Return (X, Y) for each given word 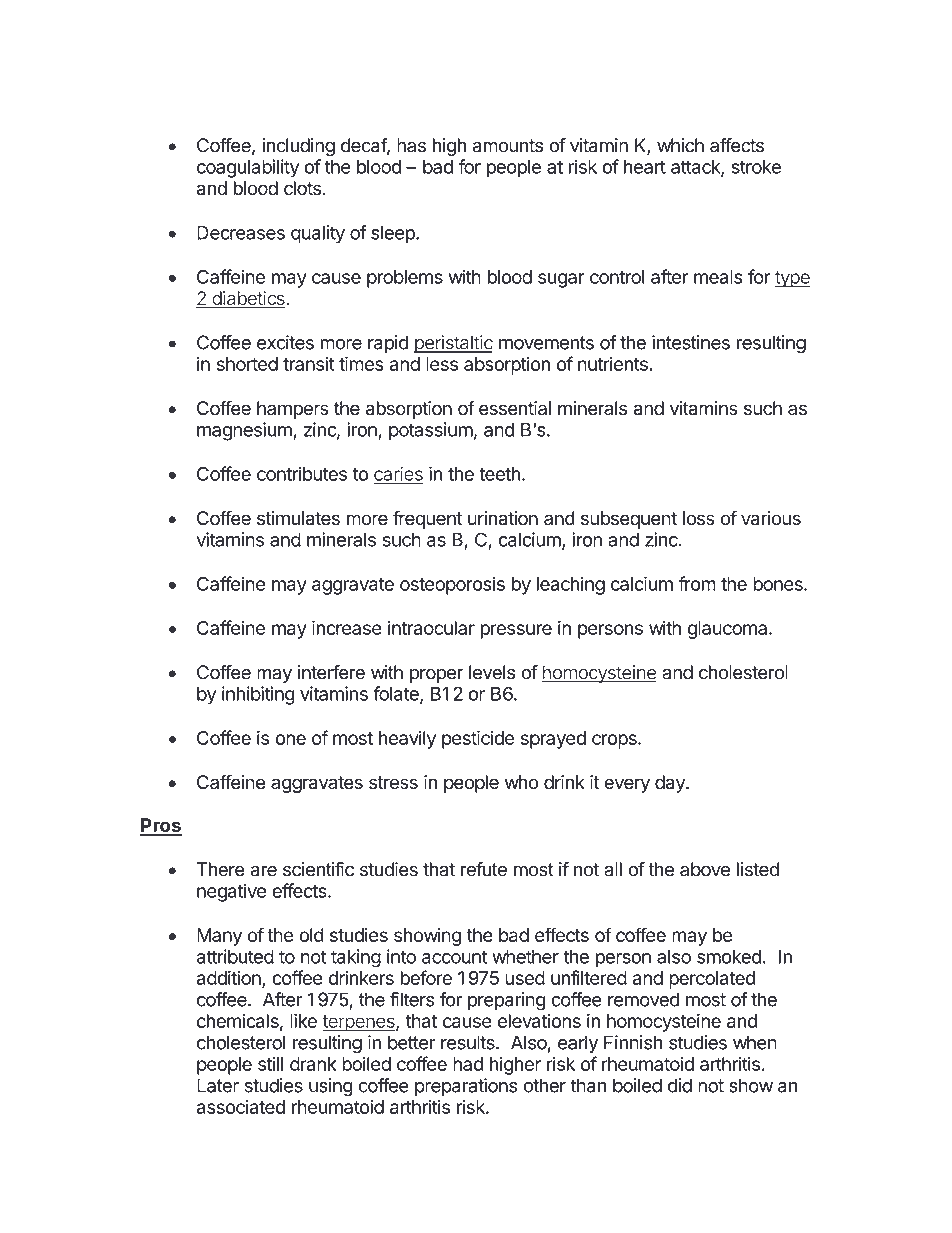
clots (302, 188)
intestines (691, 342)
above (705, 869)
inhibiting (258, 695)
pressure (516, 631)
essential (515, 408)
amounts (508, 146)
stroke (756, 167)
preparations (466, 1087)
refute (484, 869)
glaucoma (729, 630)
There (221, 869)
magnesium (245, 431)
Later (218, 1085)
